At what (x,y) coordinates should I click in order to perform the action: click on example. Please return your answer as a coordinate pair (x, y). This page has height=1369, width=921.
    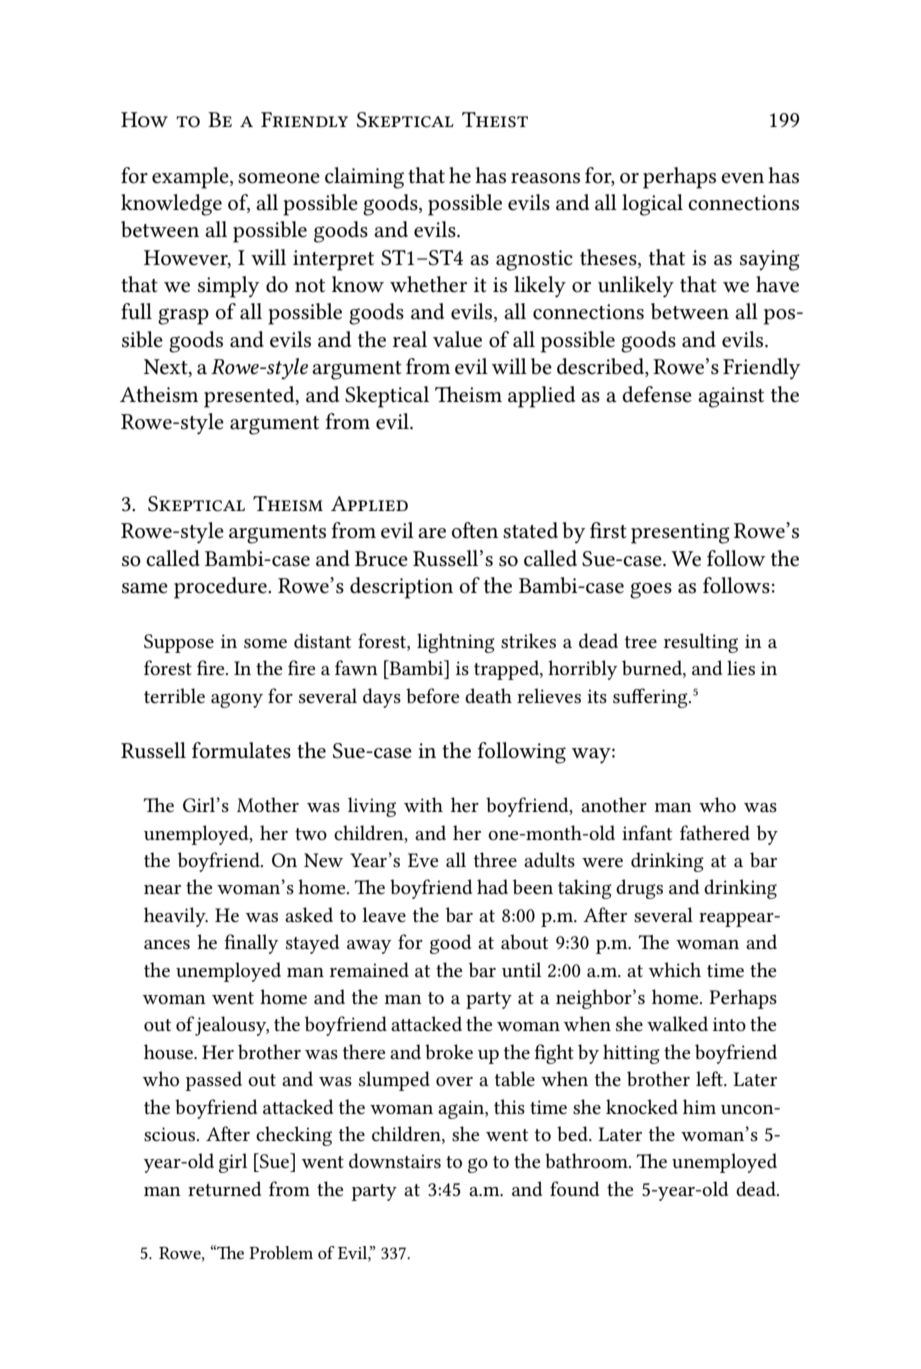
    Looking at the image, I should click on (191, 178).
